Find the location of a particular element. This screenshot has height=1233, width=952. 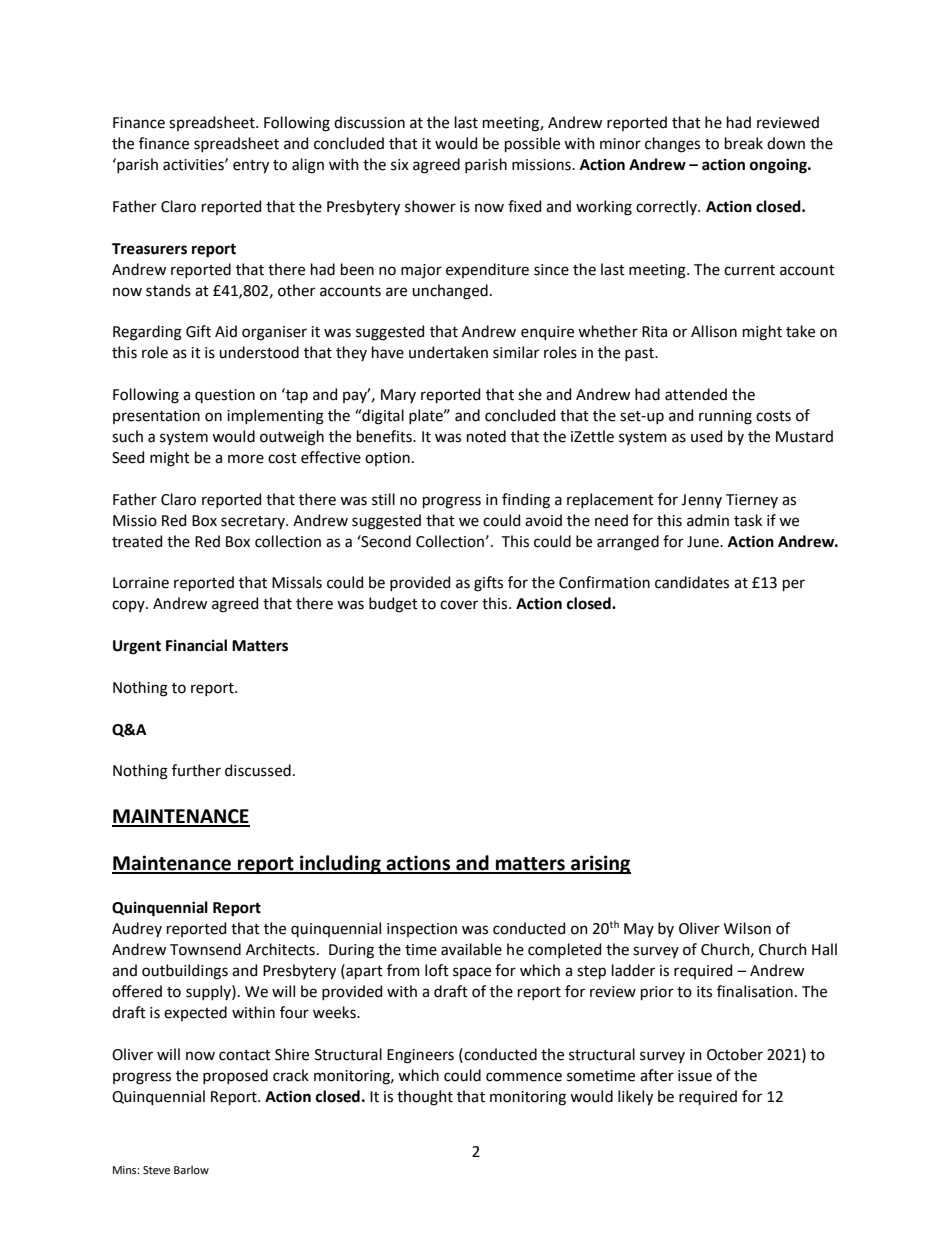

possible is located at coordinates (532, 144).
